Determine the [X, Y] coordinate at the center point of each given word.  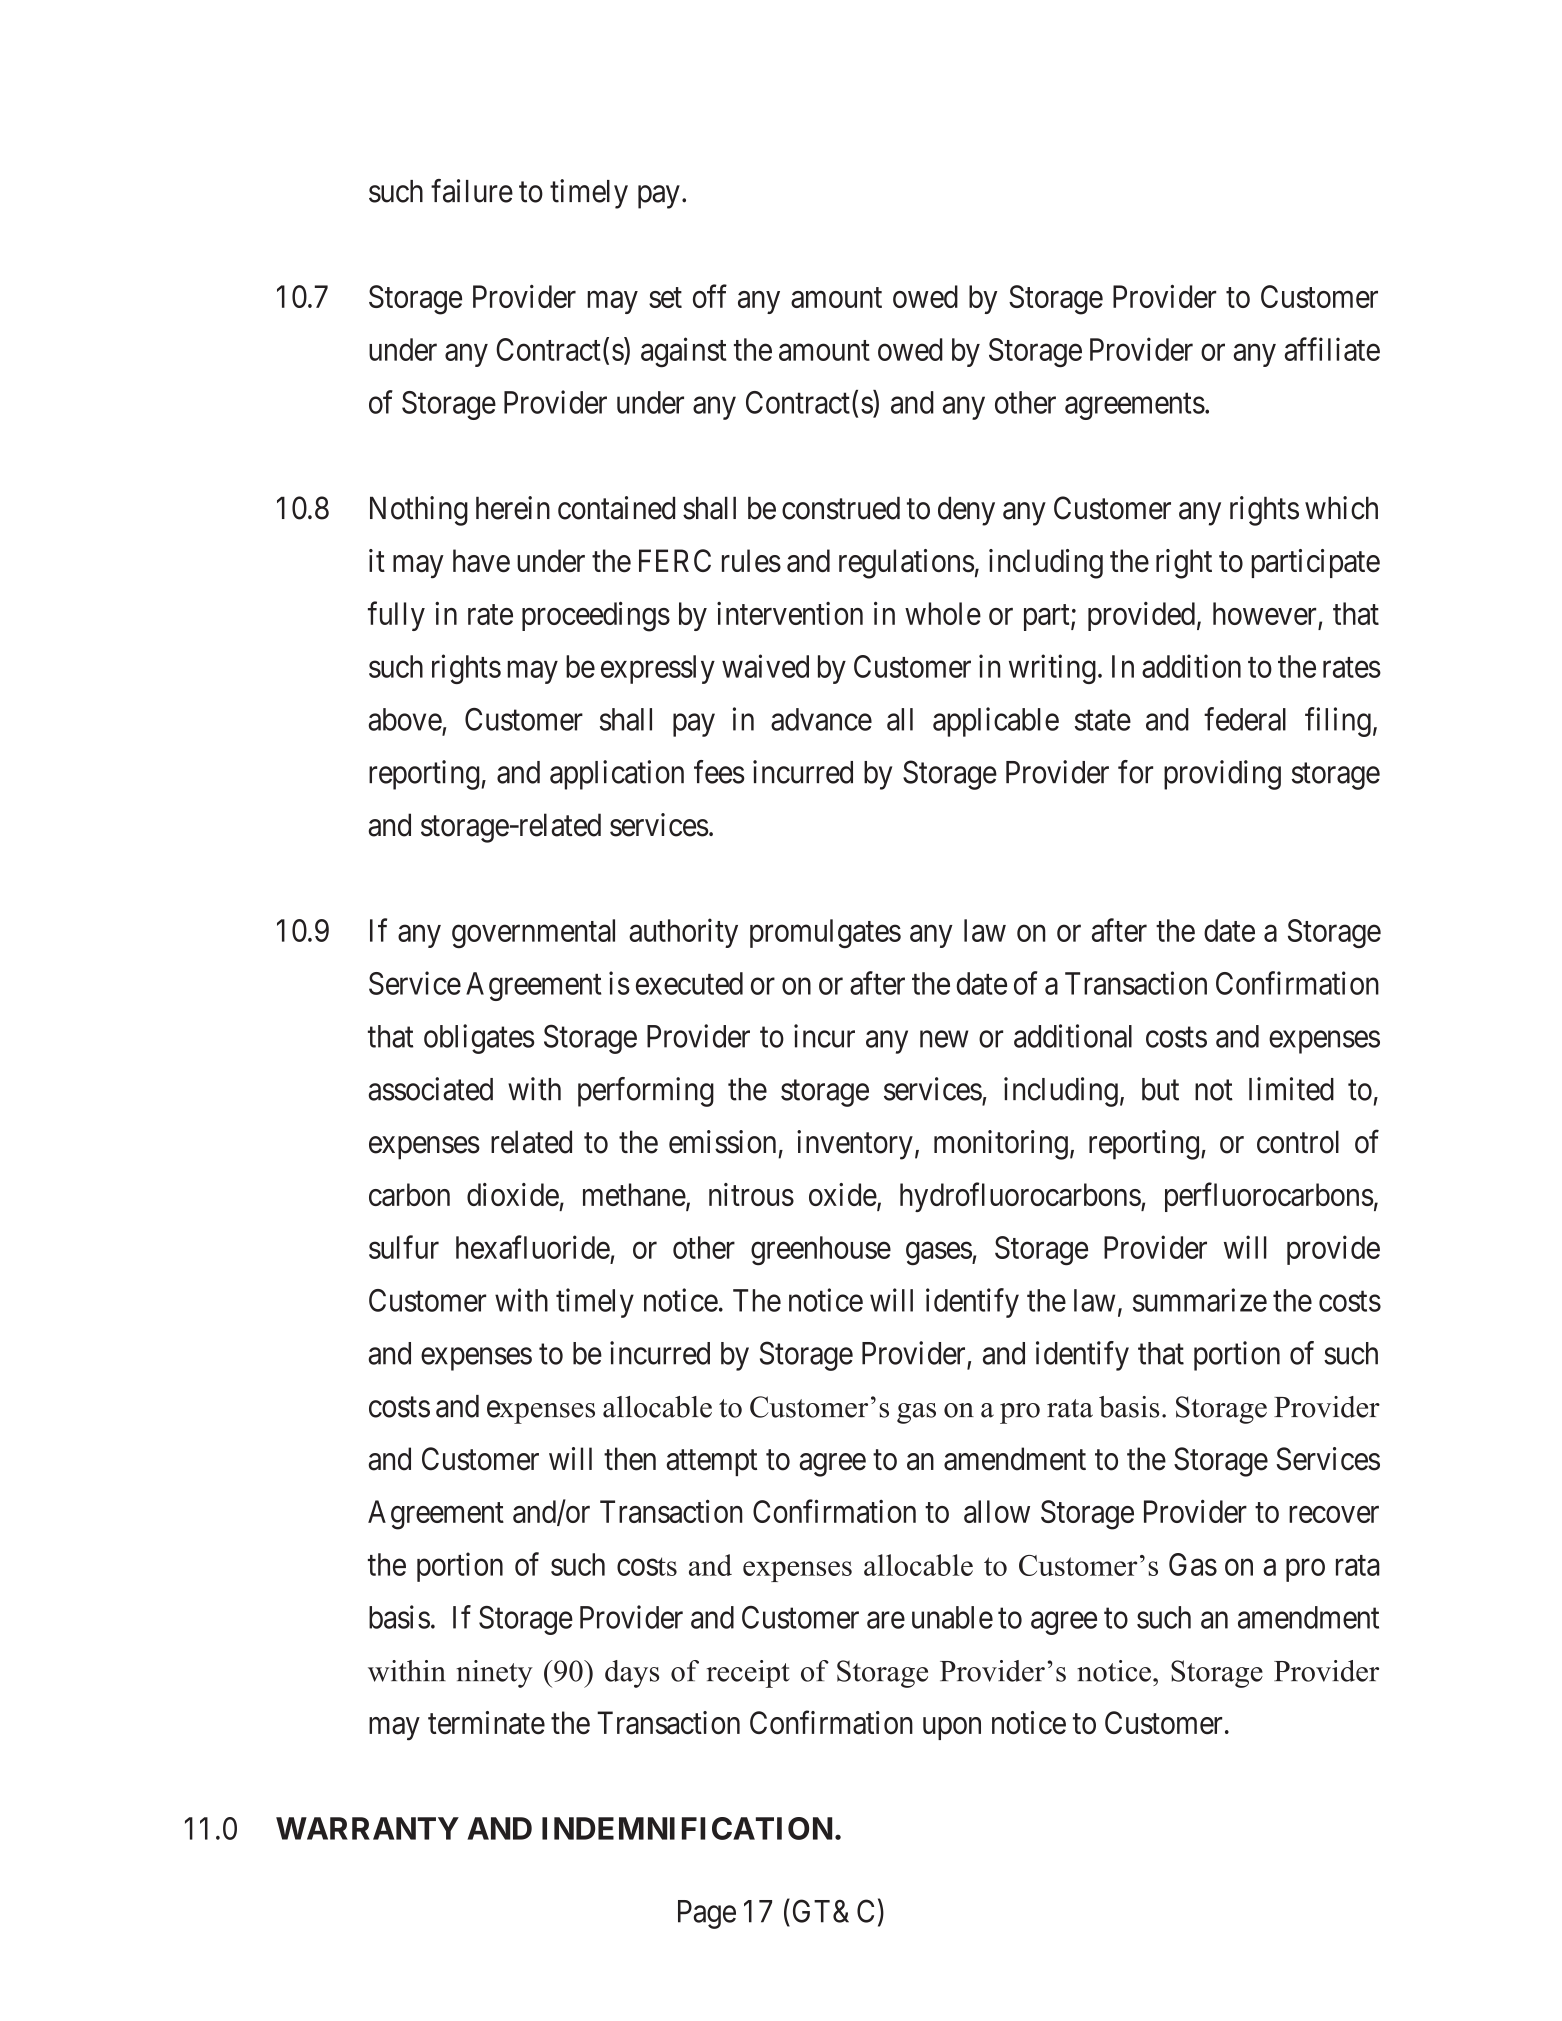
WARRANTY [367, 1828]
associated [430, 1089]
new [944, 1039]
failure [472, 191]
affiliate [1332, 349]
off [710, 296]
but [1160, 1089]
